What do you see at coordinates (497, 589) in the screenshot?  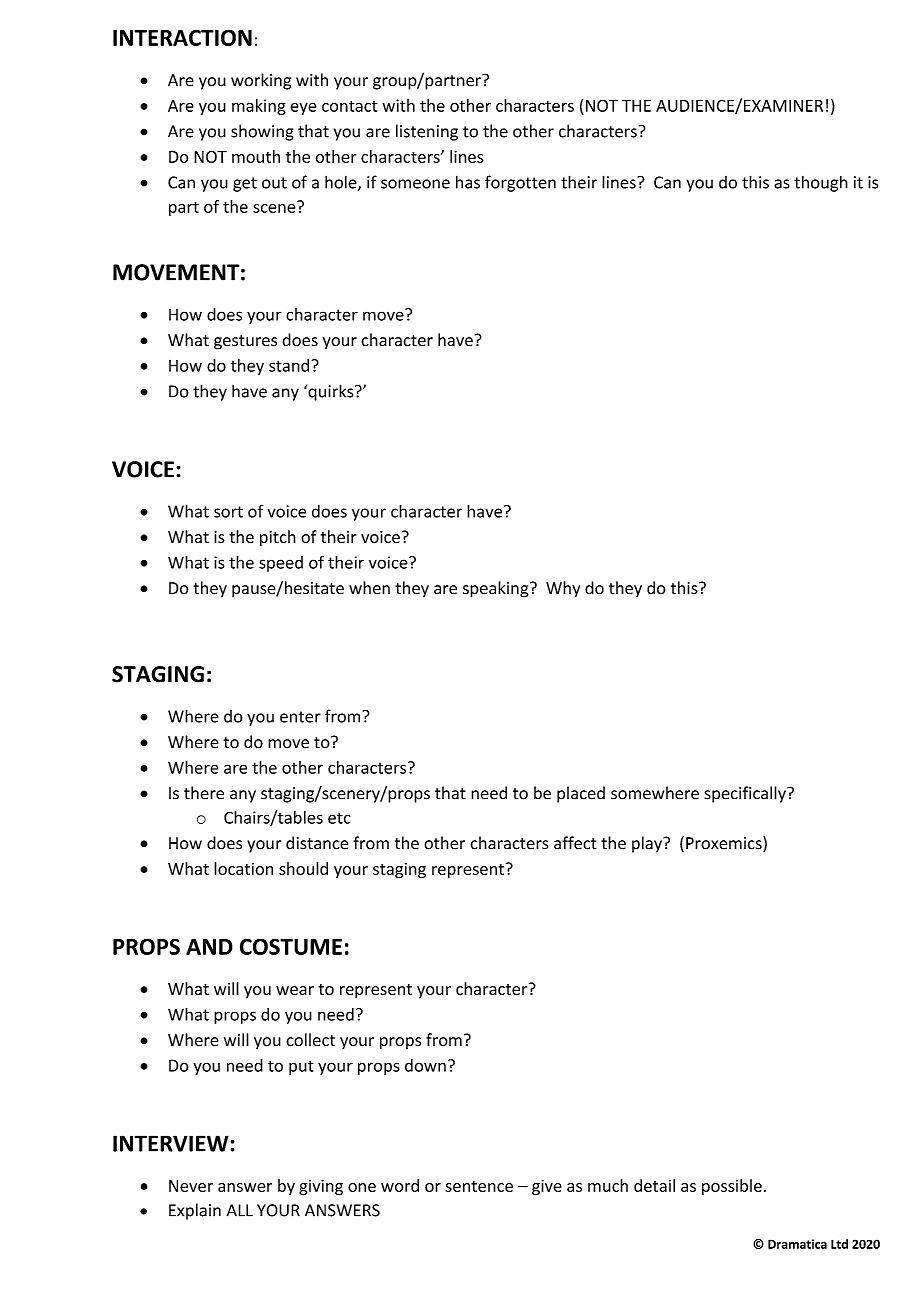 I see `speaking` at bounding box center [497, 589].
